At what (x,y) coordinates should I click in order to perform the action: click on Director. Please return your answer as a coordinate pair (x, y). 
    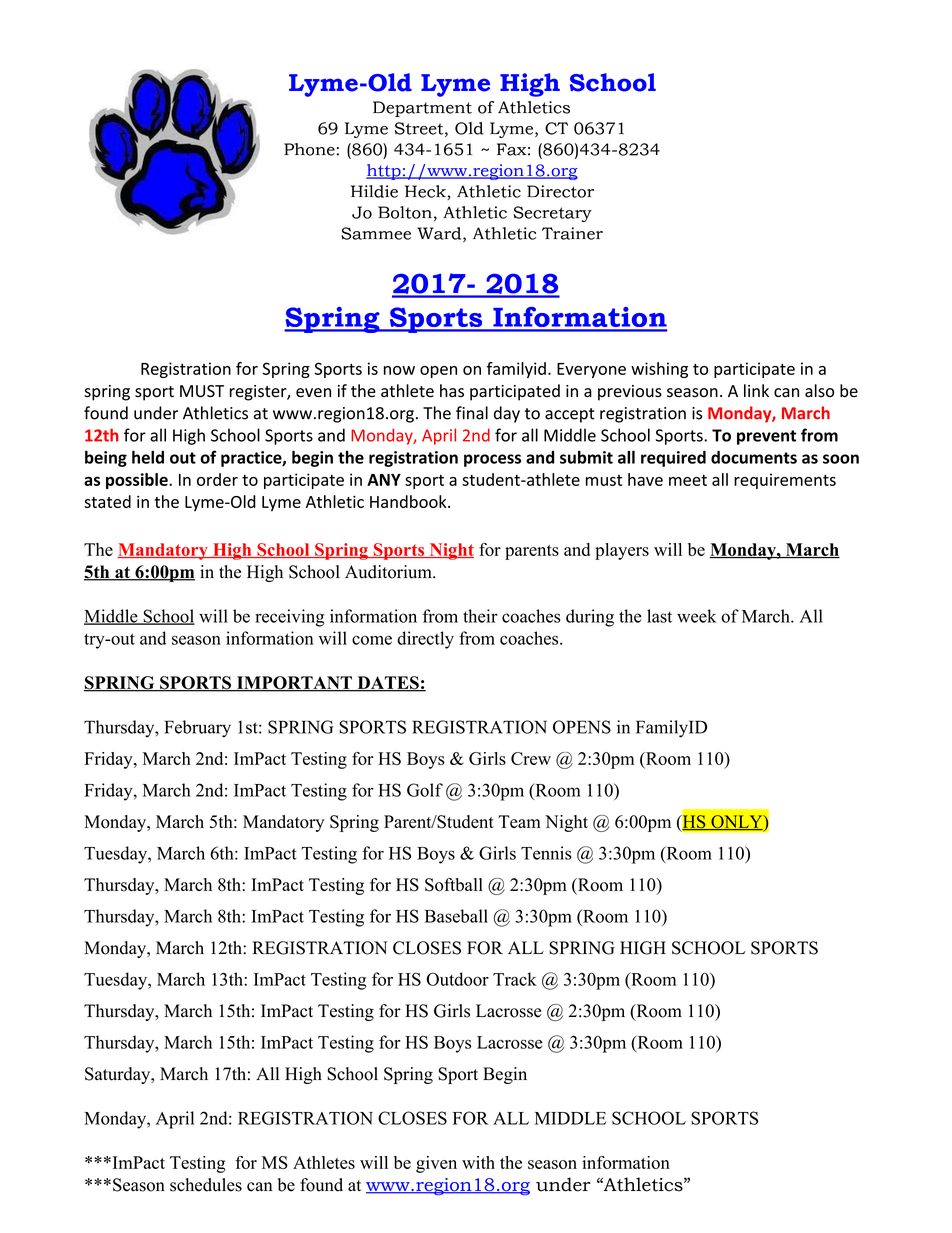
    Looking at the image, I should click on (560, 191).
